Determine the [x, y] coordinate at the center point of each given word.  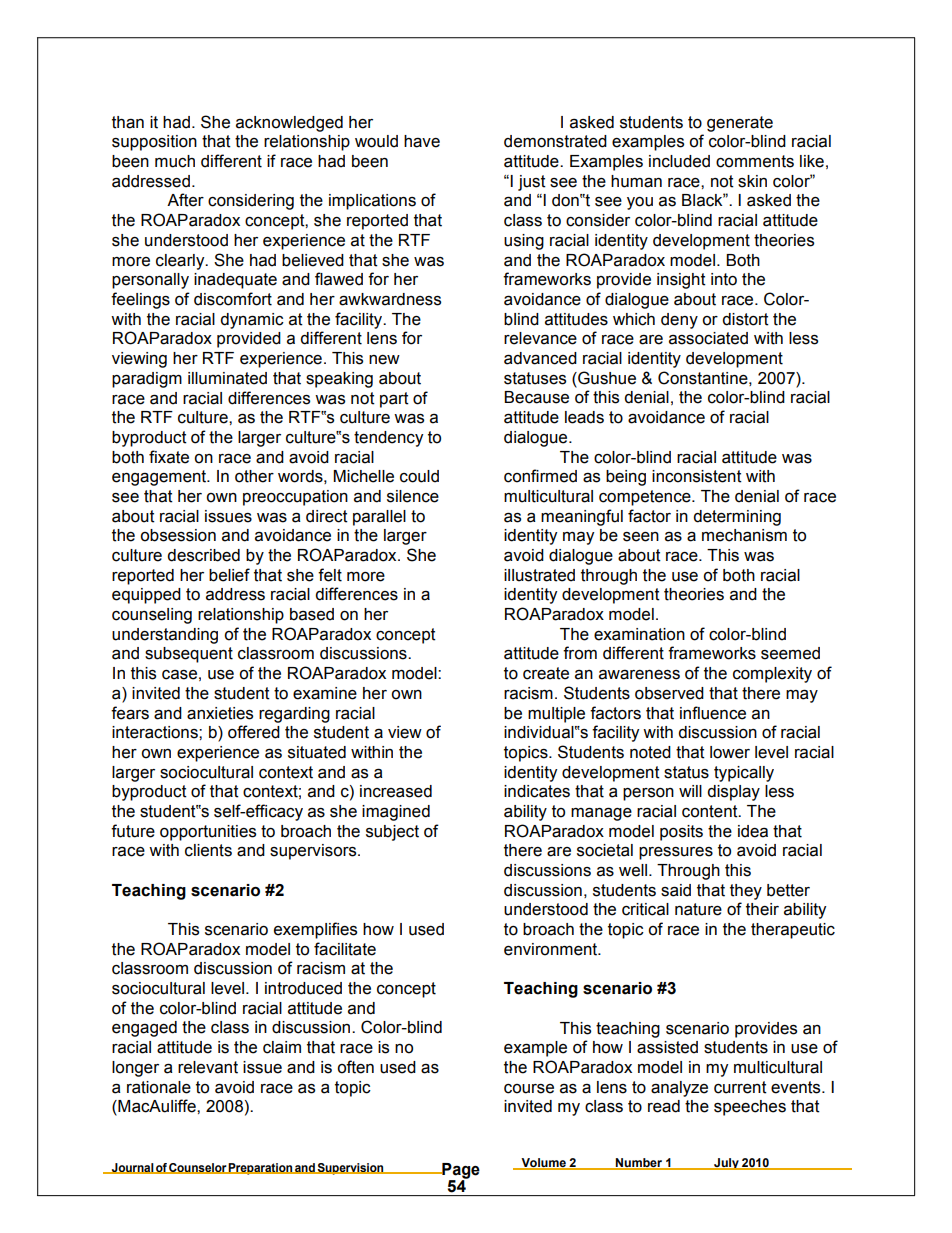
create [546, 673]
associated [708, 338]
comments [755, 161]
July [726, 1164]
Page [460, 1172]
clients [208, 850]
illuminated [227, 378]
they [746, 892]
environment [552, 949]
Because [536, 397]
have [422, 141]
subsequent [189, 655]
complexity [772, 675]
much [175, 161]
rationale [159, 1087]
